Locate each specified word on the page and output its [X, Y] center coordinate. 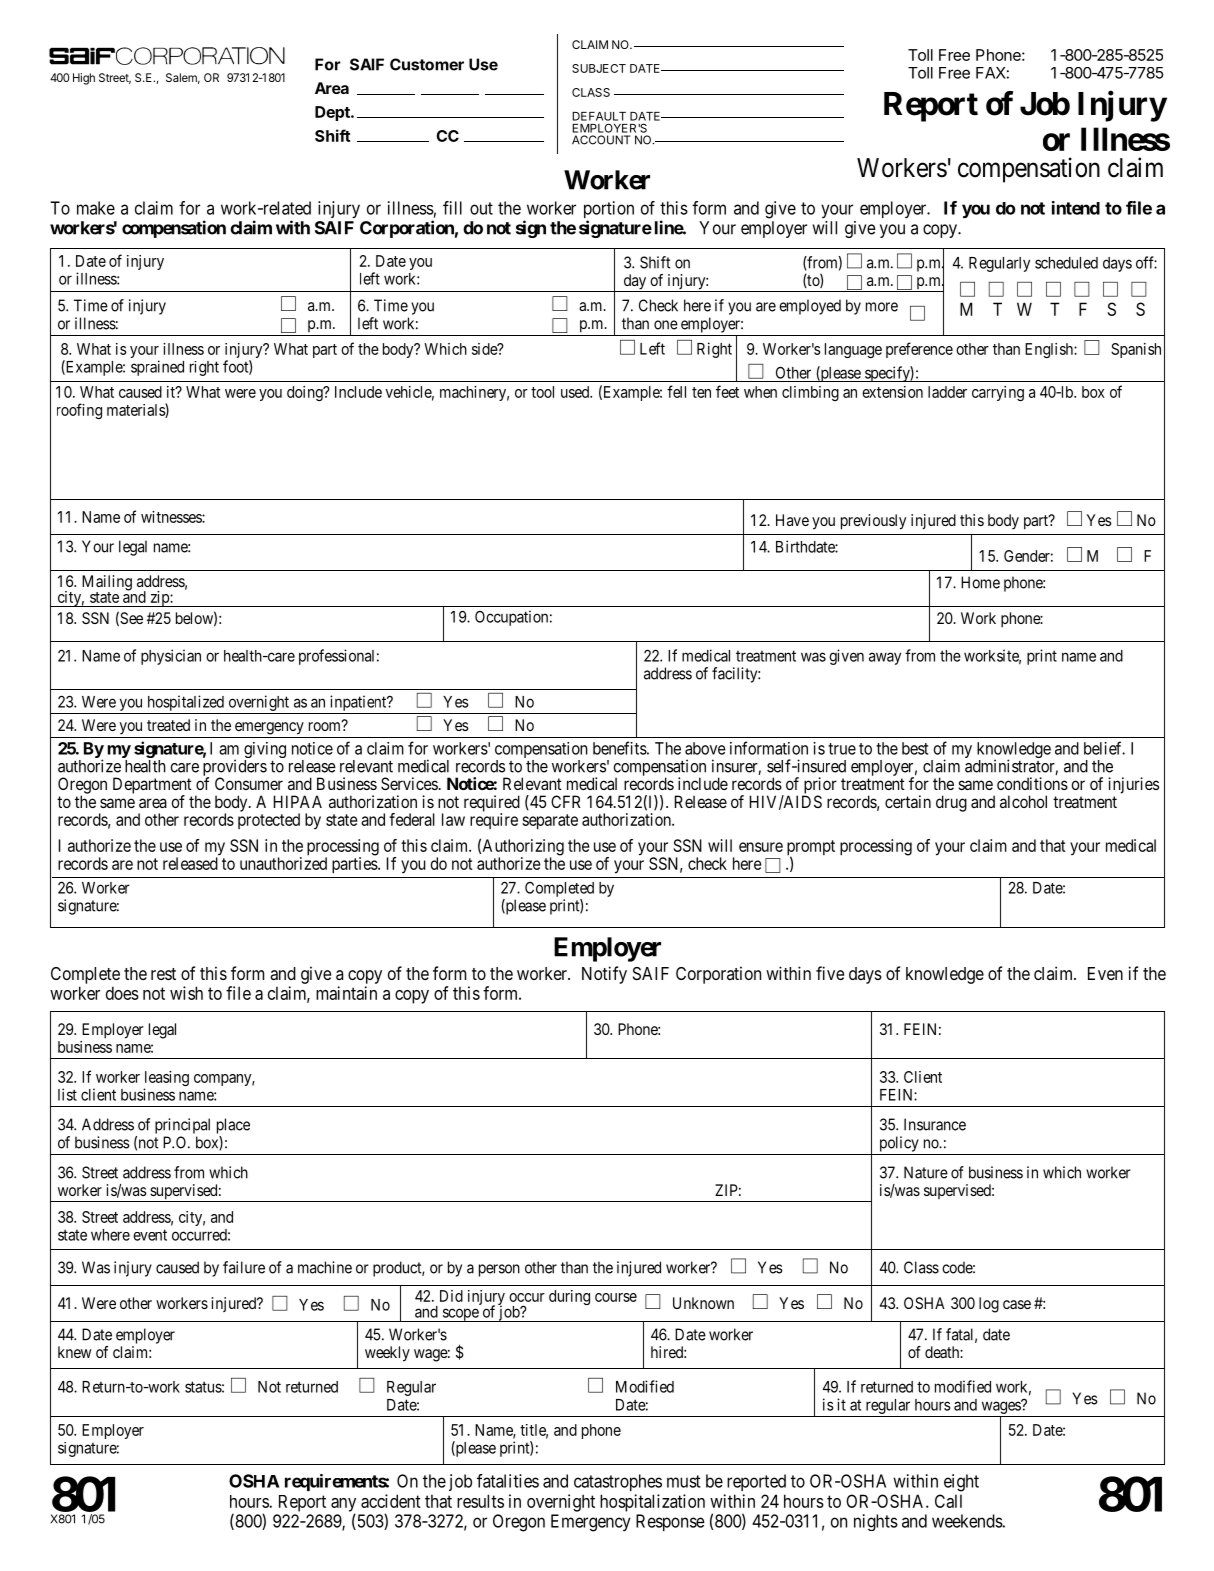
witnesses [172, 517]
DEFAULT [599, 116]
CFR [566, 801]
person [499, 1270]
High [84, 79]
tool [542, 392]
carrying [998, 393]
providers [235, 768]
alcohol [1023, 801]
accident [391, 1501]
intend [1076, 208]
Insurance [935, 1124]
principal [182, 1126]
